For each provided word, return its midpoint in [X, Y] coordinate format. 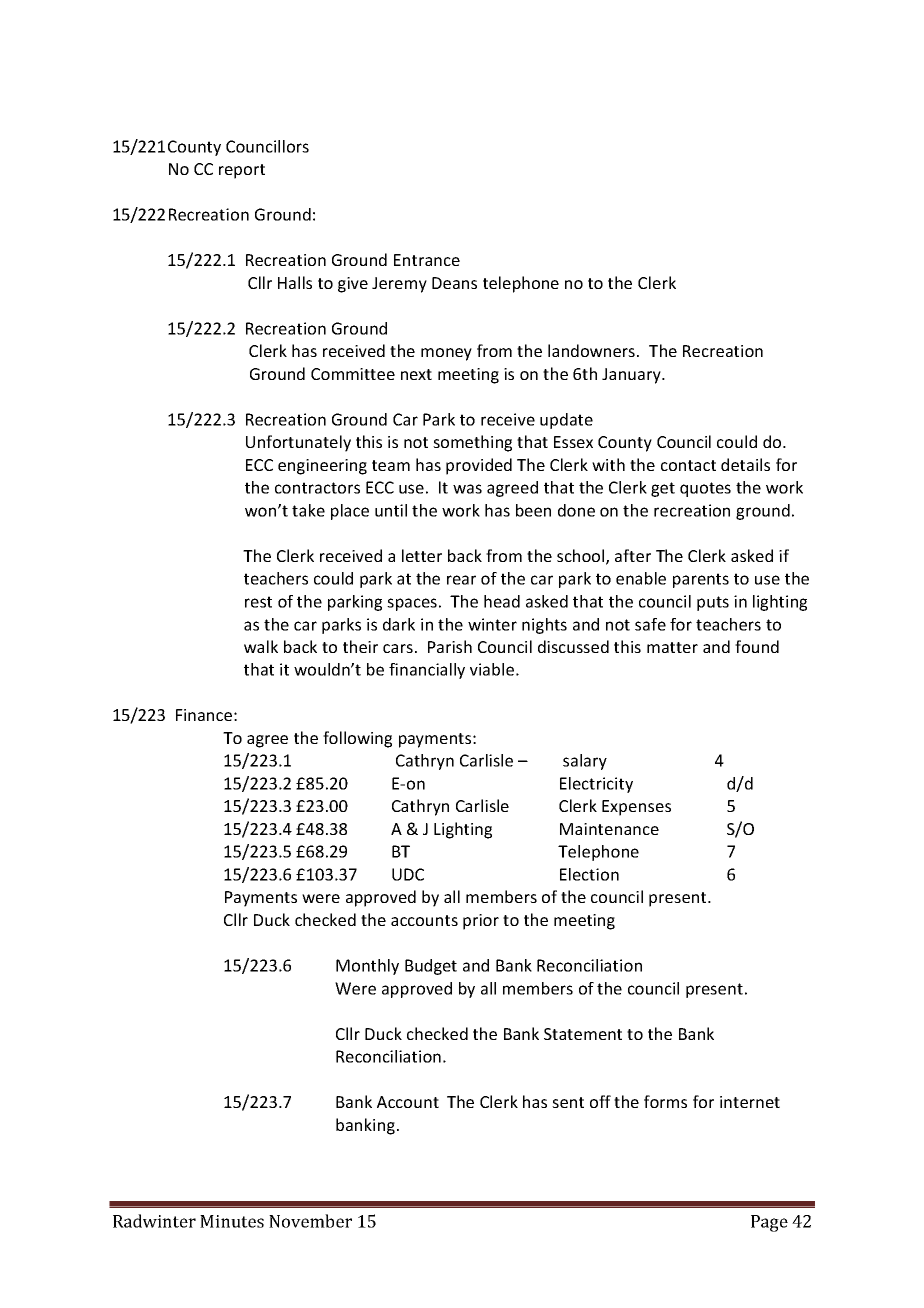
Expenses [636, 808]
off [600, 1101]
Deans [454, 283]
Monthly [367, 967]
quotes [705, 489]
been [533, 510]
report [242, 171]
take [308, 510]
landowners [593, 350]
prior [481, 922]
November [310, 1221]
